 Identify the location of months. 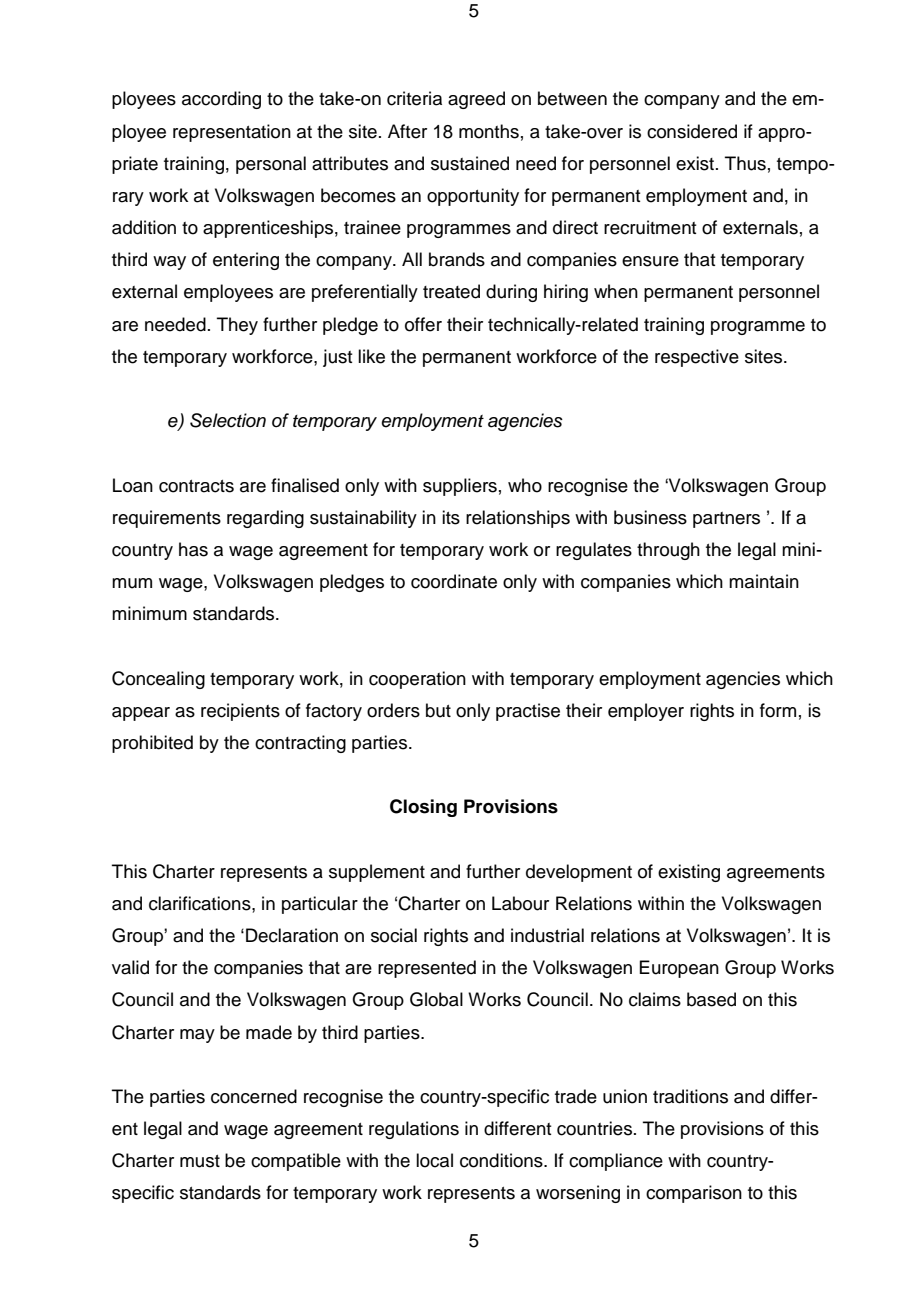
(489, 131).
